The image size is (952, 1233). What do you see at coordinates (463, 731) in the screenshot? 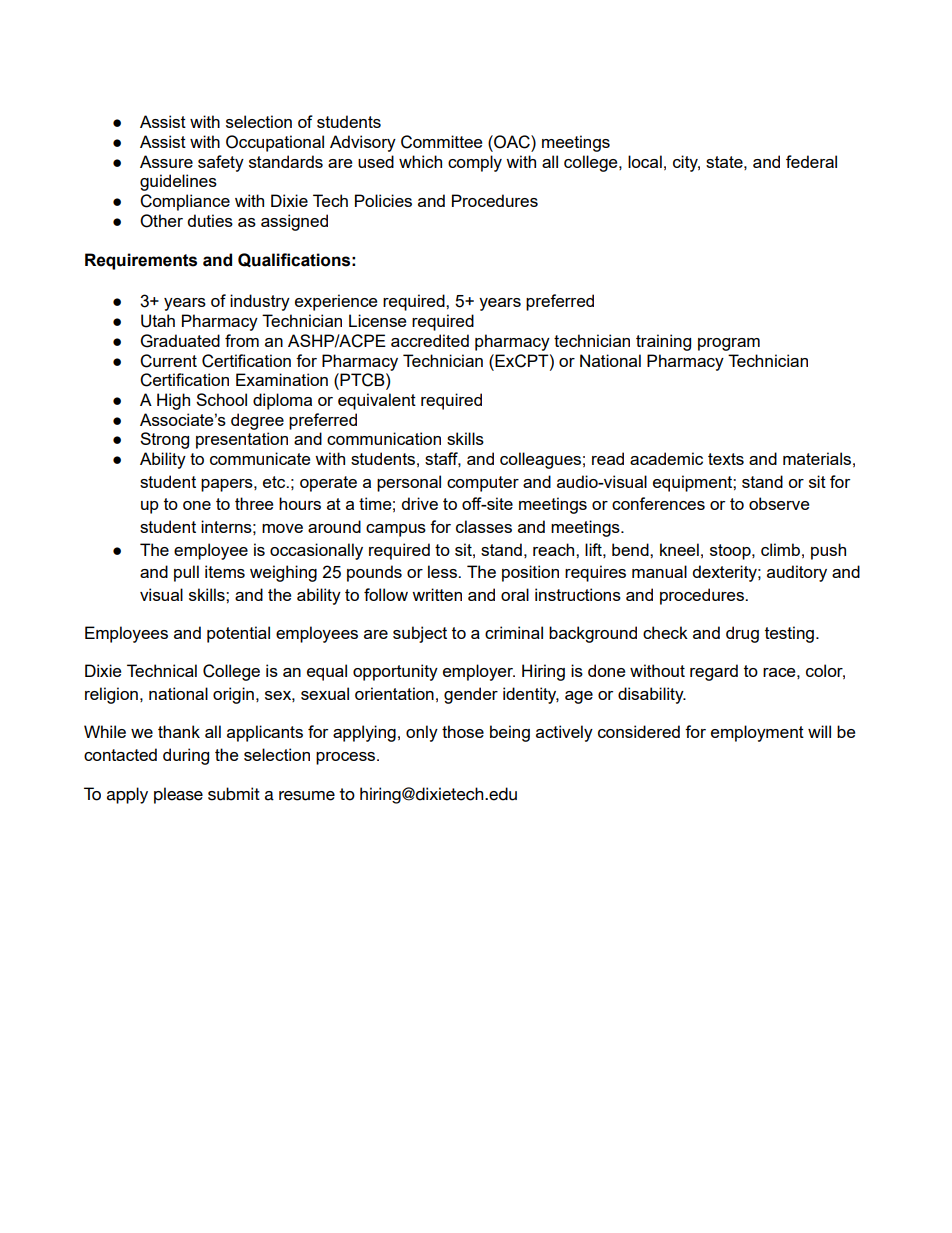
I see `those` at bounding box center [463, 731].
